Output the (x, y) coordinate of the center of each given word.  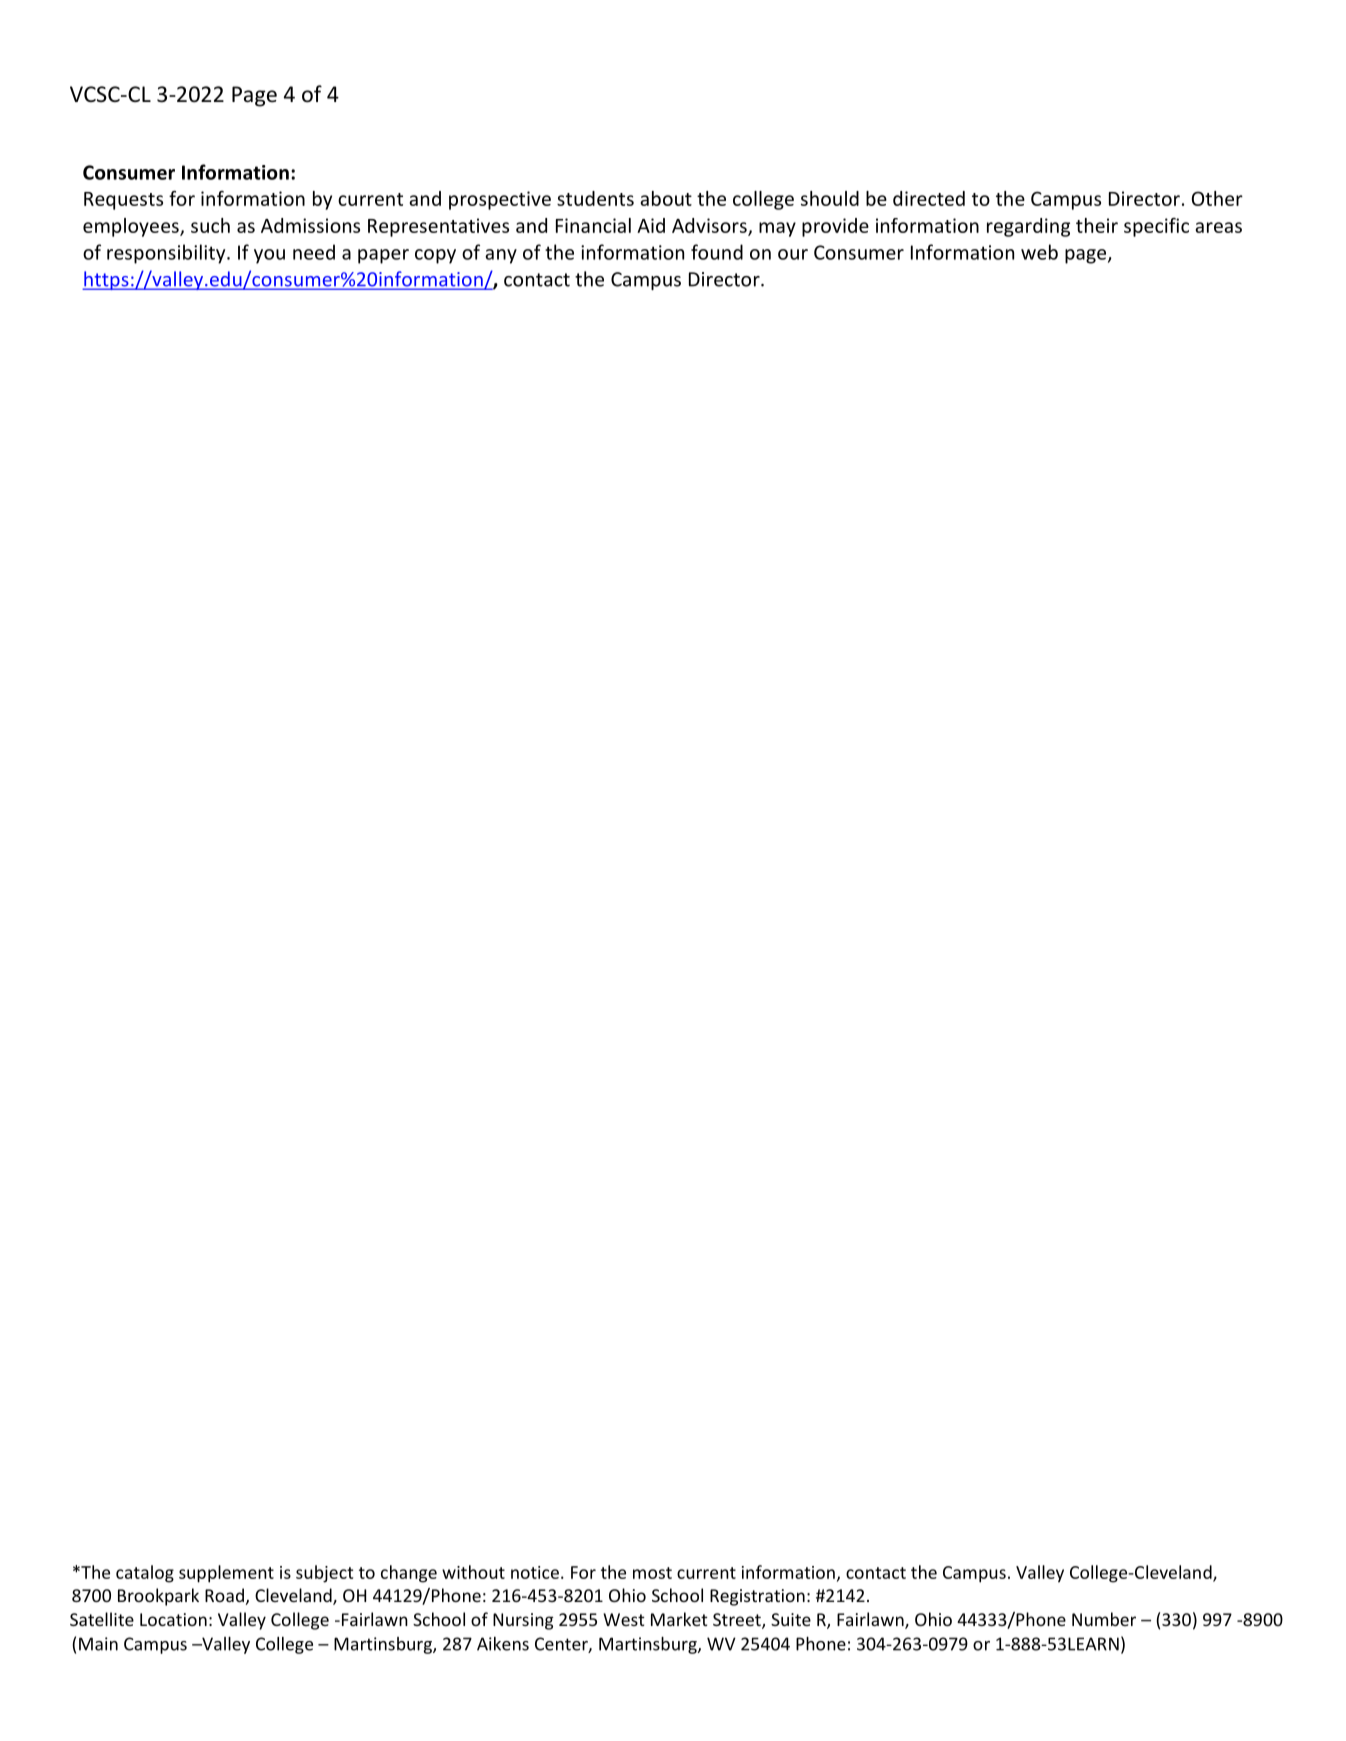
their (1097, 225)
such (210, 225)
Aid (651, 225)
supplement (226, 1574)
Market (679, 1619)
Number (1104, 1619)
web (1039, 252)
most (652, 1573)
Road (224, 1595)
